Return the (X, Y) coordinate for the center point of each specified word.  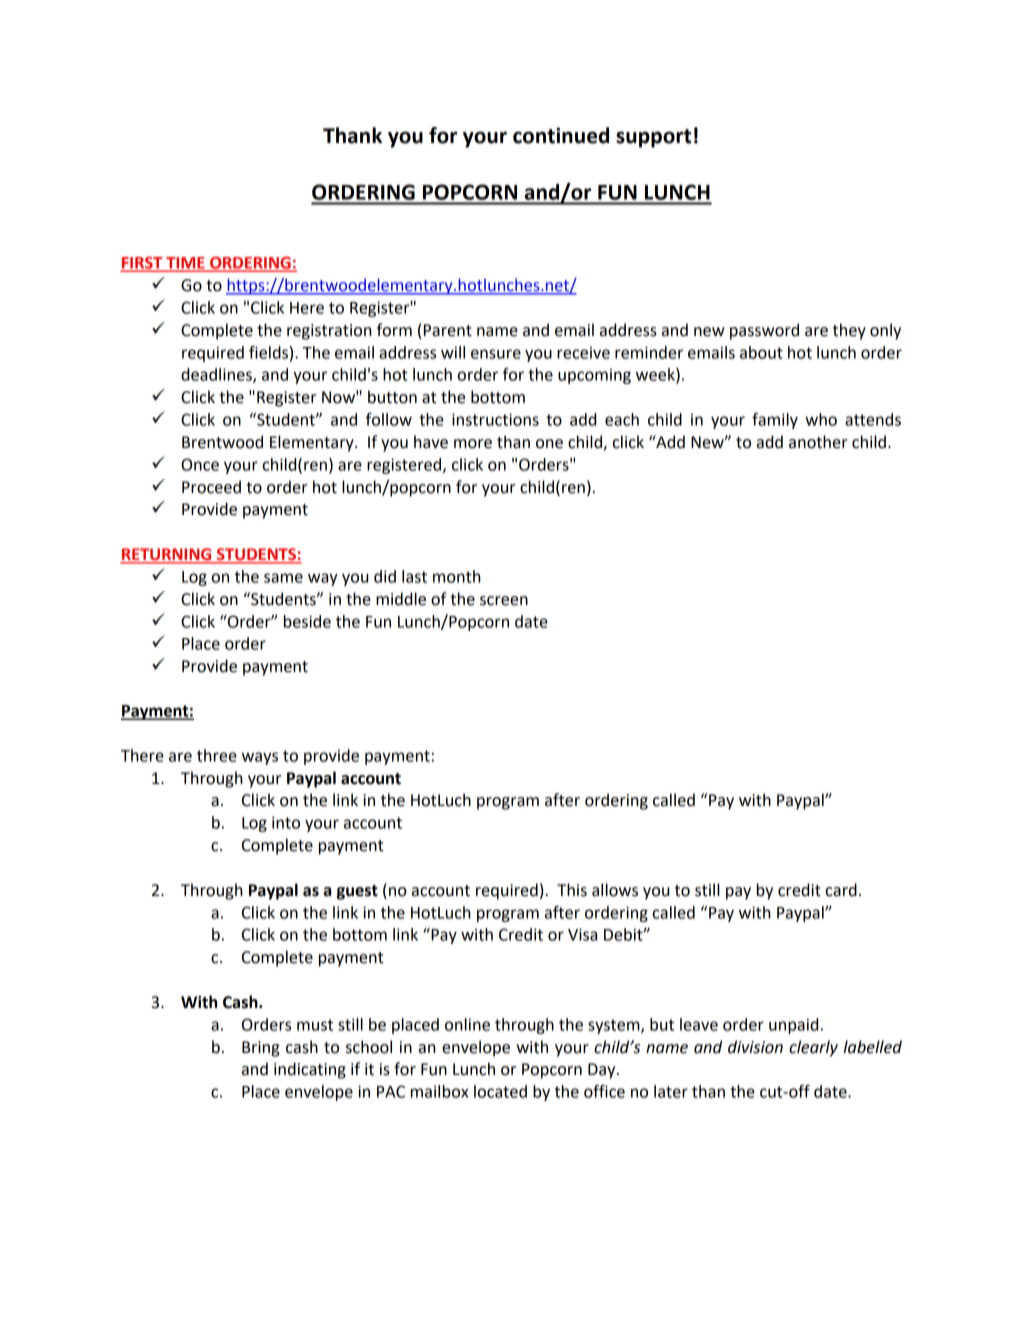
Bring (261, 1049)
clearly (813, 1048)
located (500, 1091)
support (653, 138)
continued (561, 135)
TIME (185, 264)
